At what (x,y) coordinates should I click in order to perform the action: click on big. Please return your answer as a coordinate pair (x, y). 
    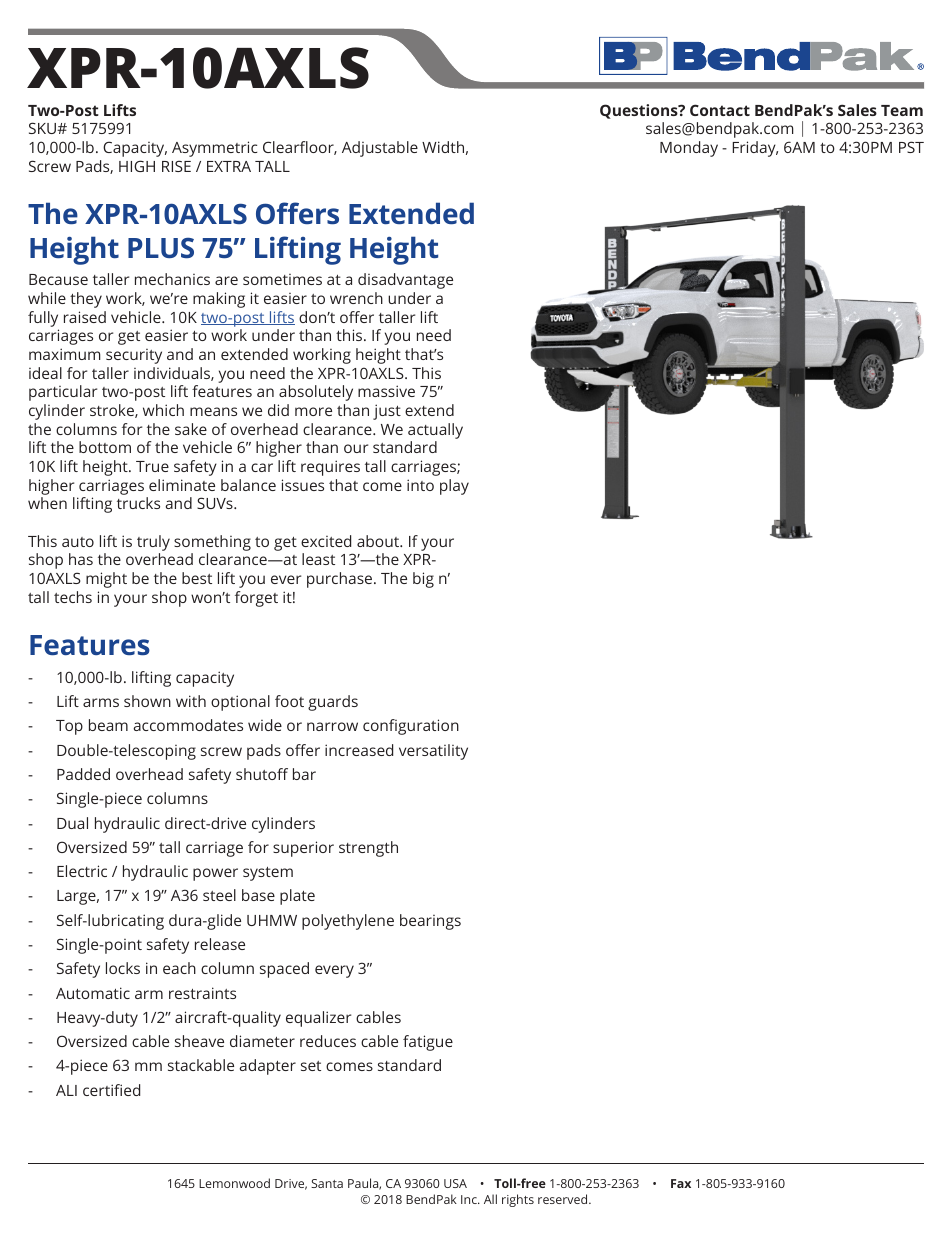
    Looking at the image, I should click on (423, 580).
